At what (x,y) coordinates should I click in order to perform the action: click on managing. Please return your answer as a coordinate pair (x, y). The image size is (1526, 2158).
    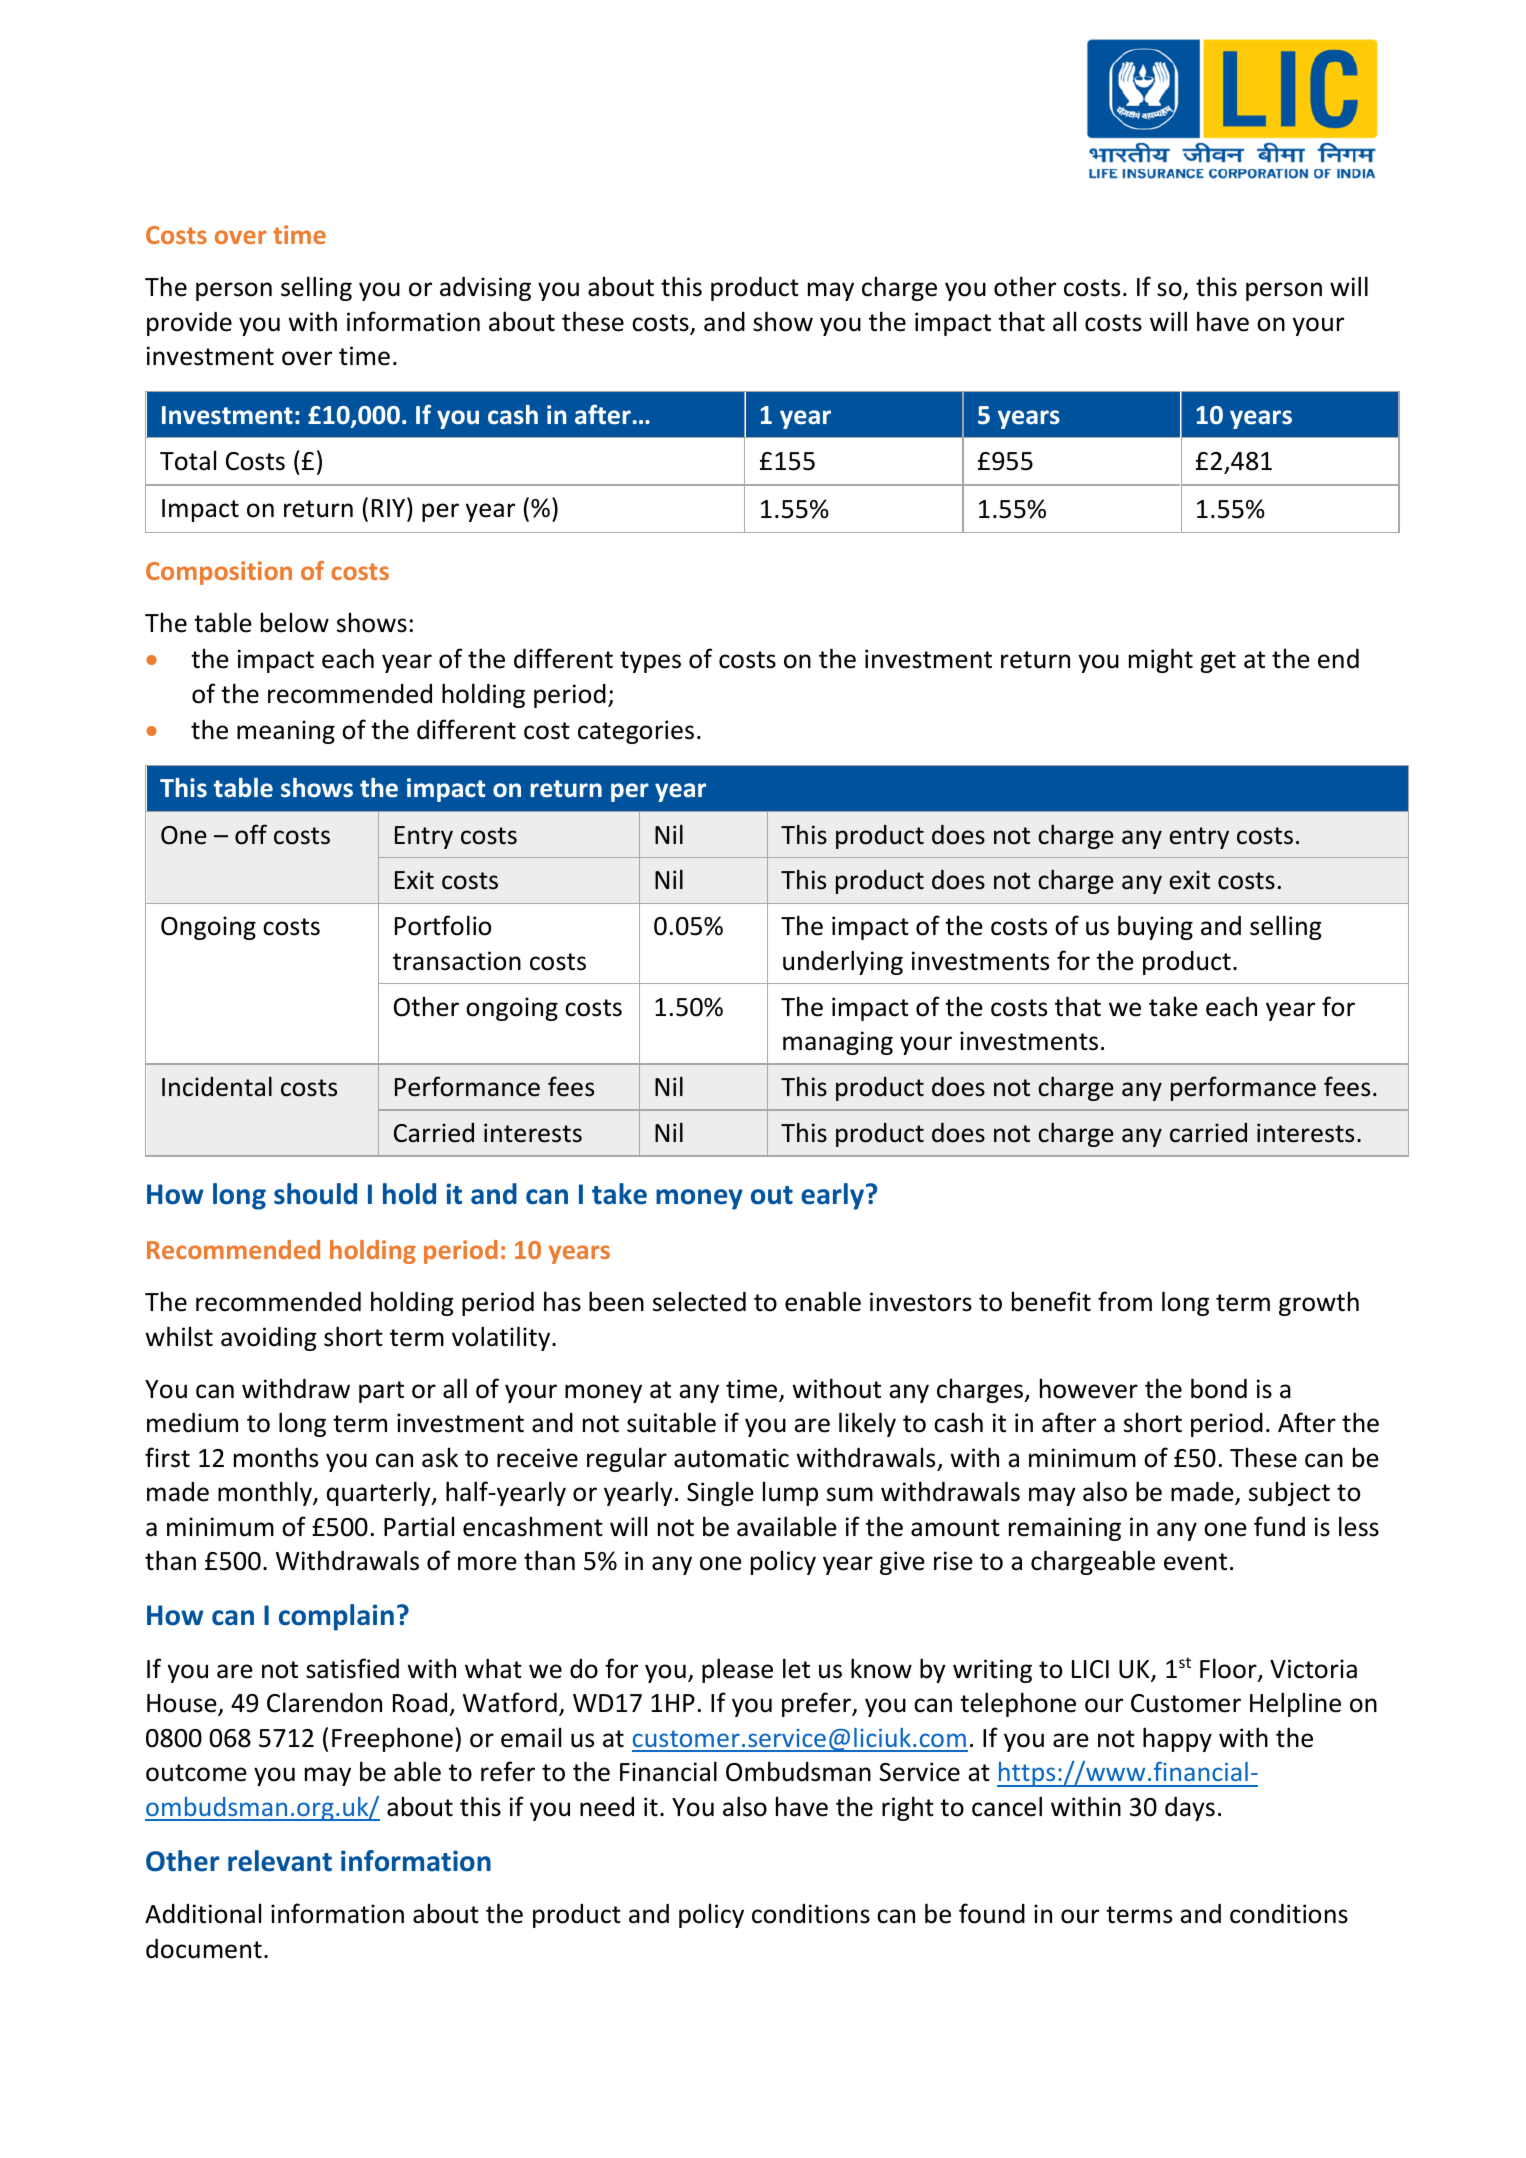
    Looking at the image, I should click on (838, 1043).
